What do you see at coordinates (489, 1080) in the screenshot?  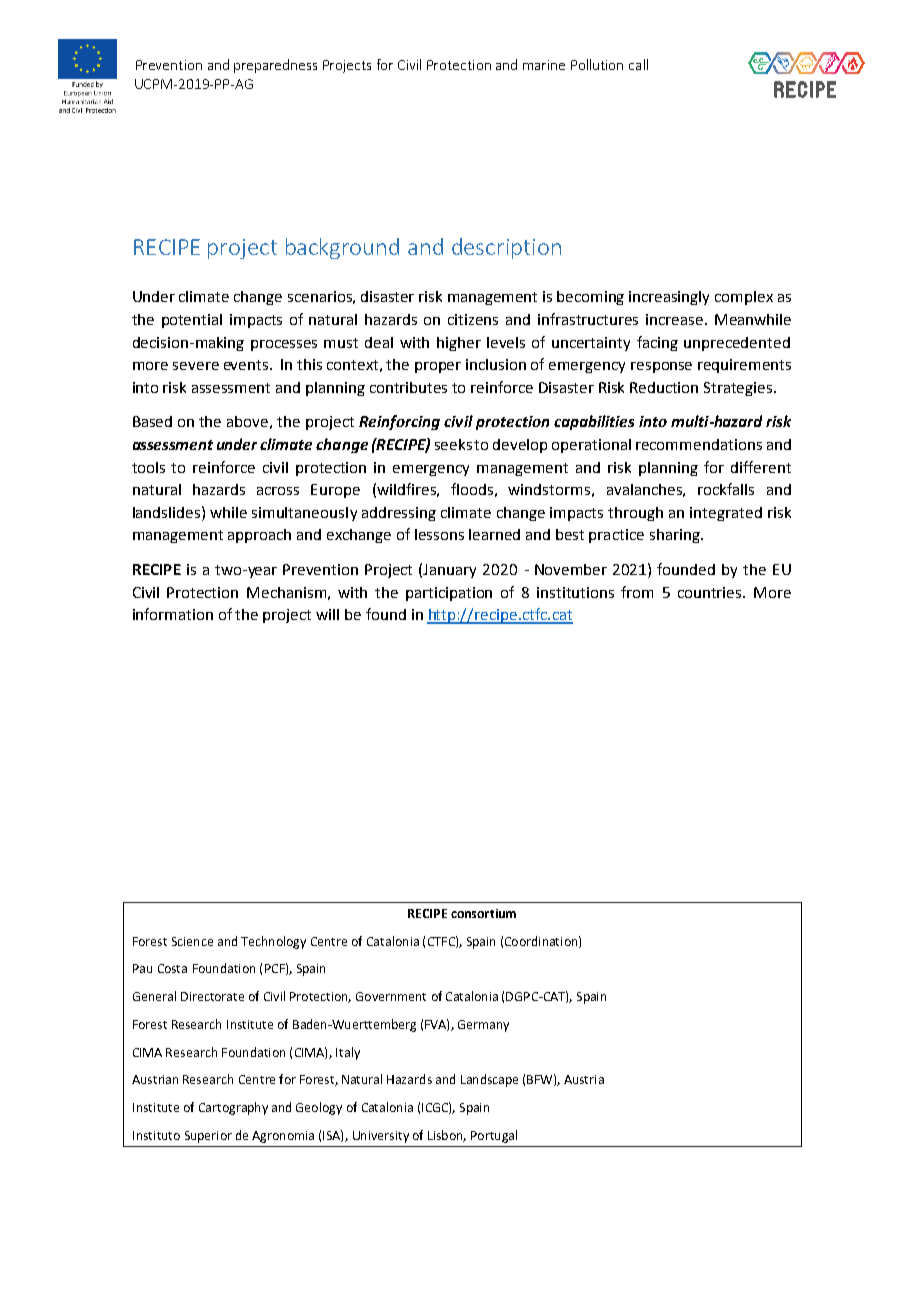 I see `Landscape` at bounding box center [489, 1080].
